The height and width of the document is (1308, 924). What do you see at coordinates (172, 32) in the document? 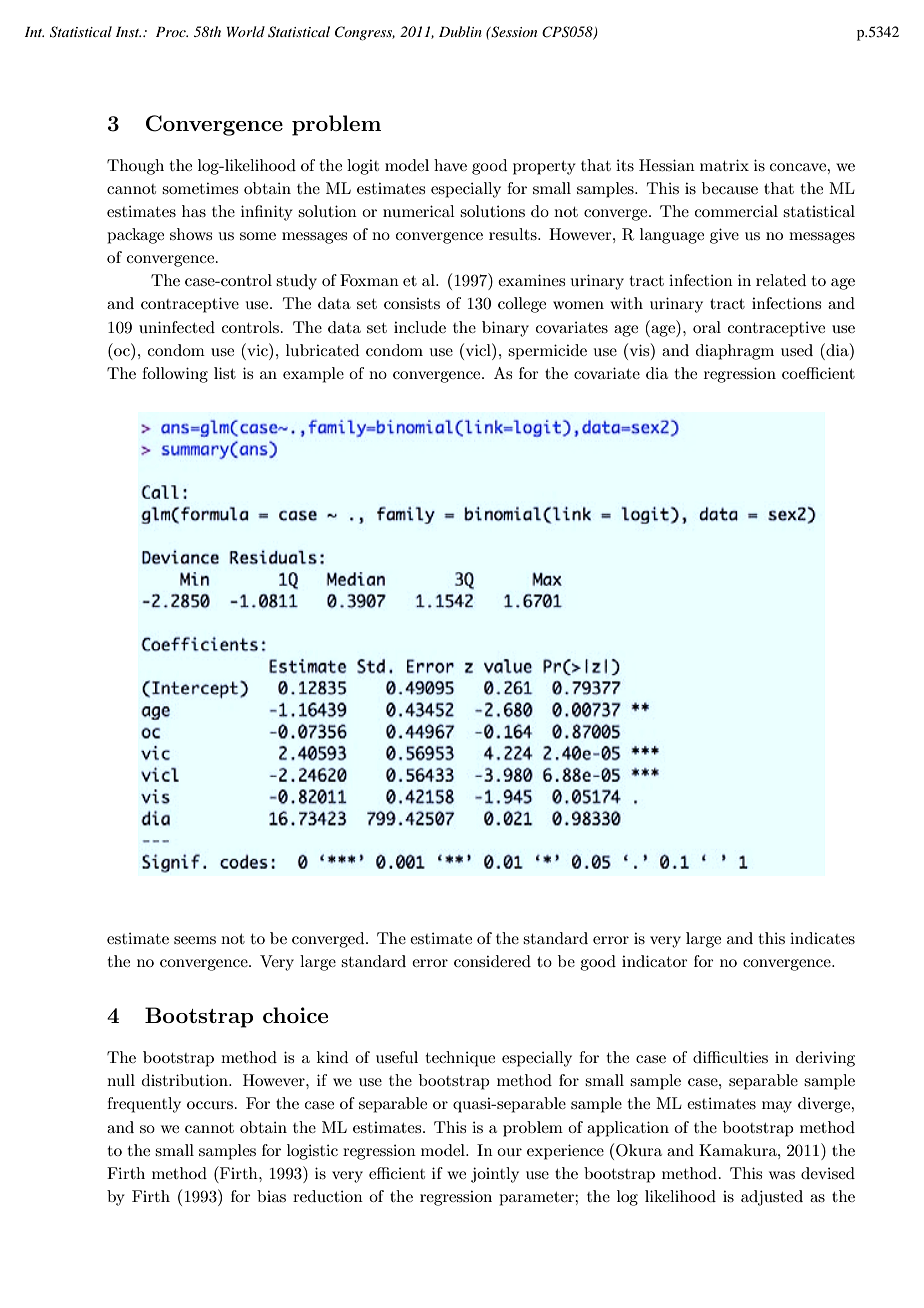
I see `Proc` at bounding box center [172, 32].
